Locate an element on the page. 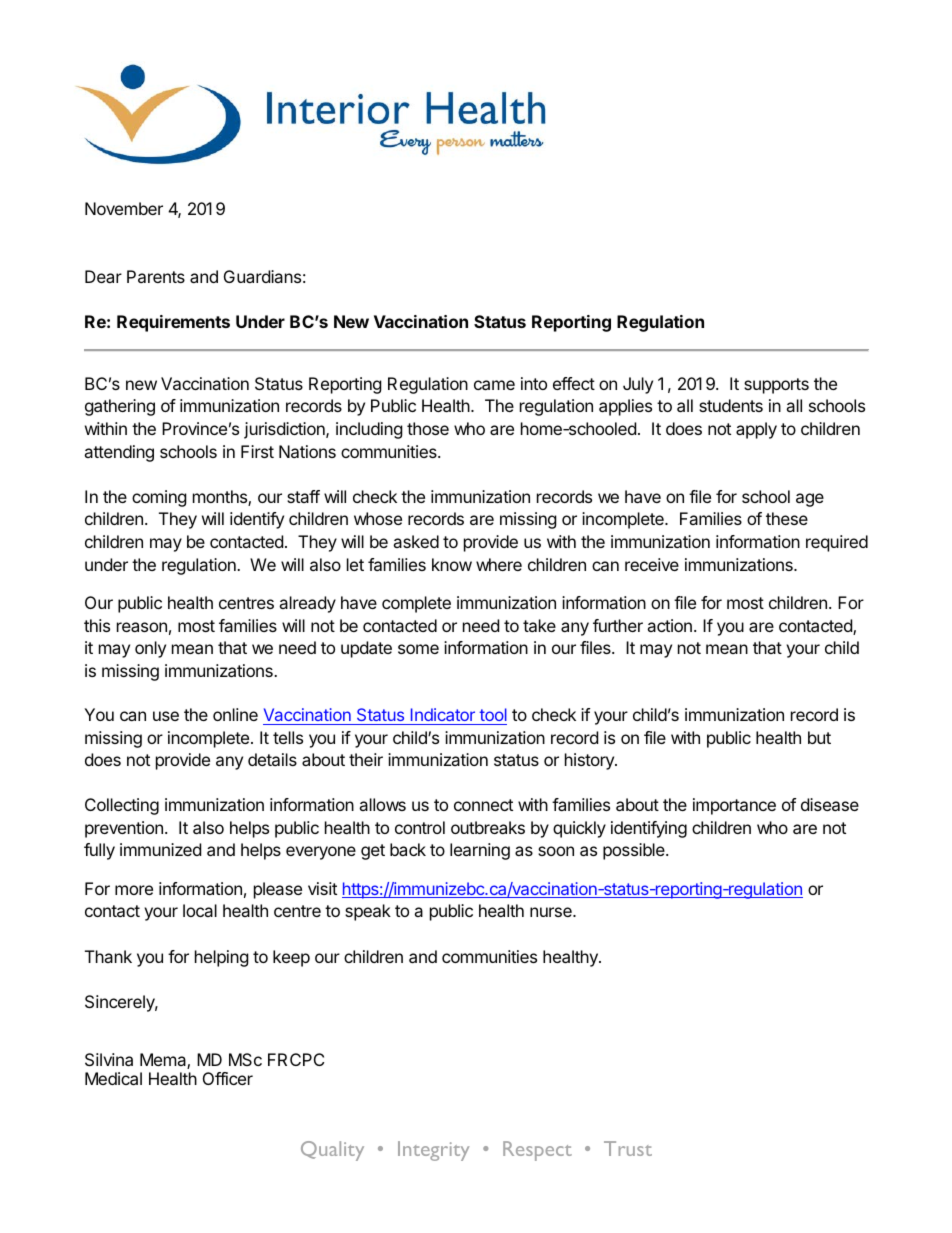 This document has width=952, height=1233. supports is located at coordinates (776, 386).
